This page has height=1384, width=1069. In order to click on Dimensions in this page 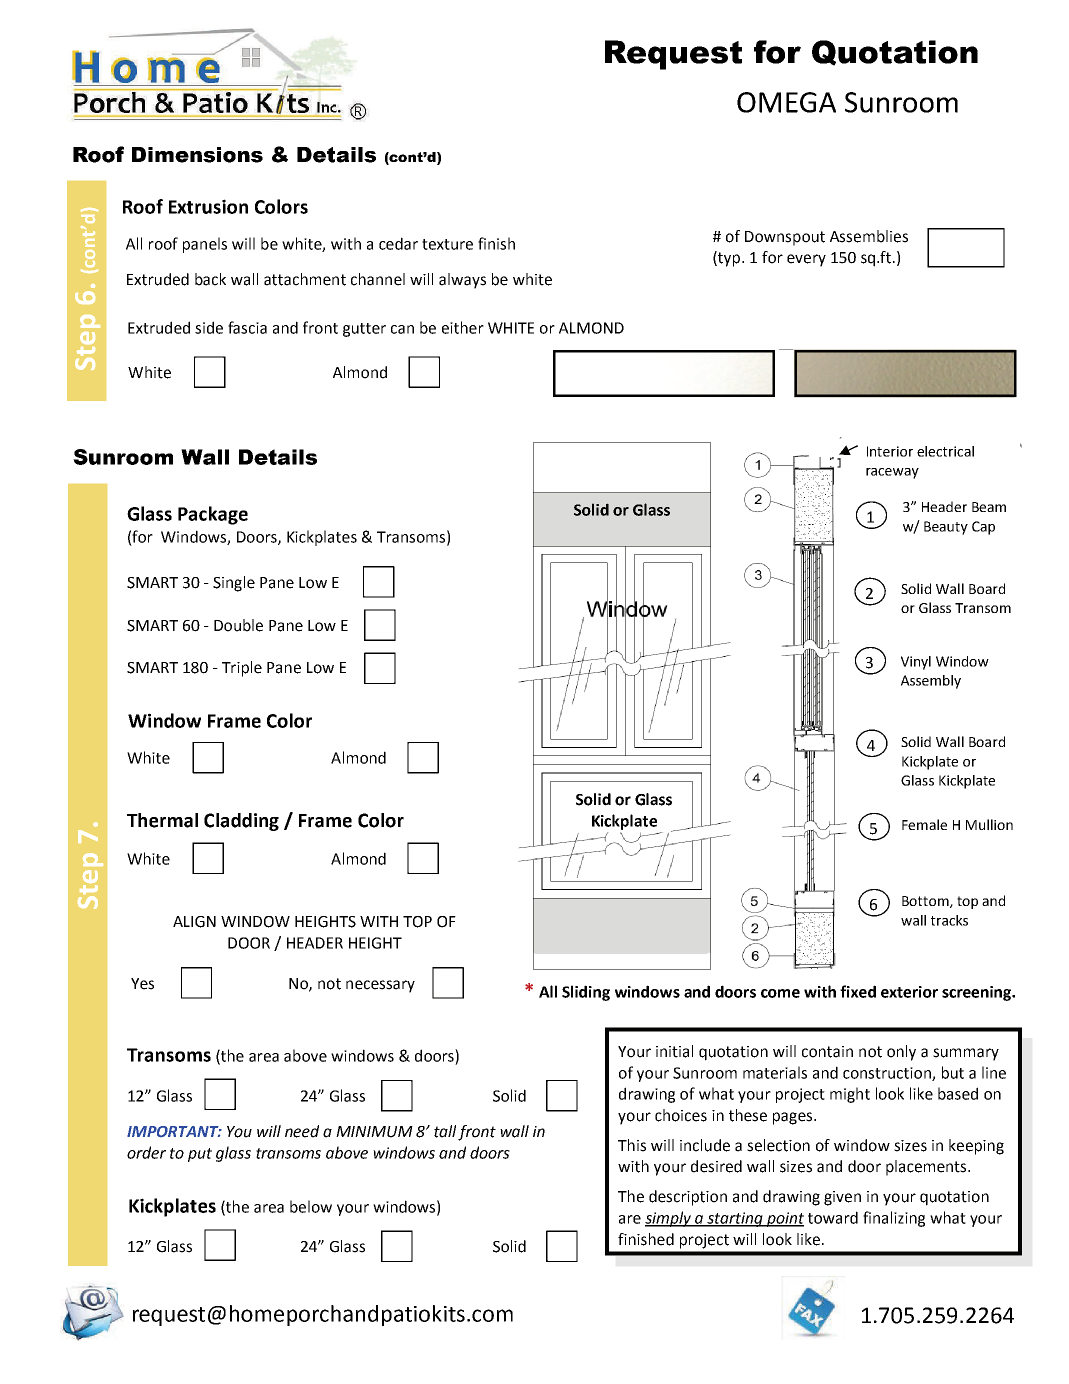, I will do `click(197, 155)`.
